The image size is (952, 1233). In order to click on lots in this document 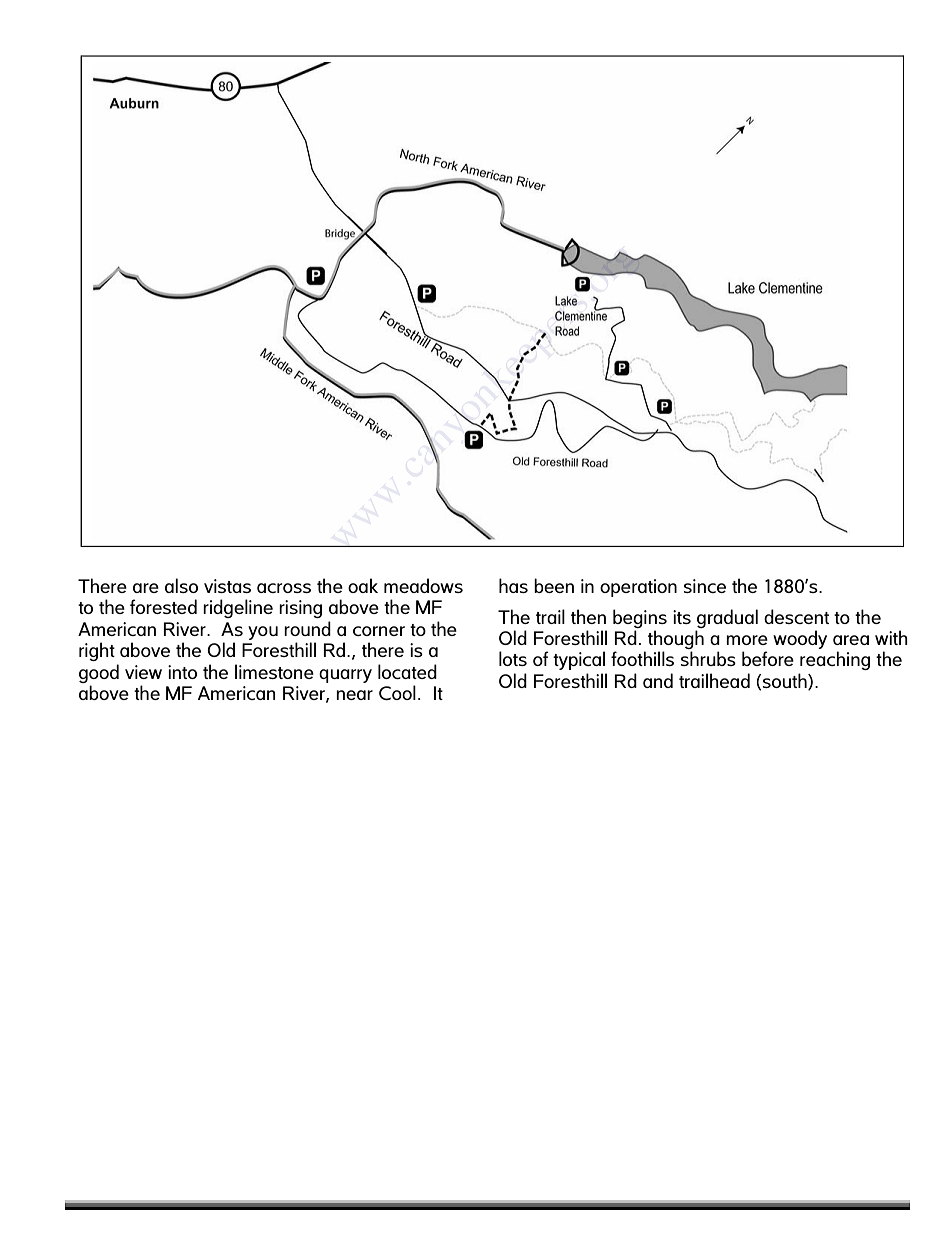, I will do `click(513, 658)`.
